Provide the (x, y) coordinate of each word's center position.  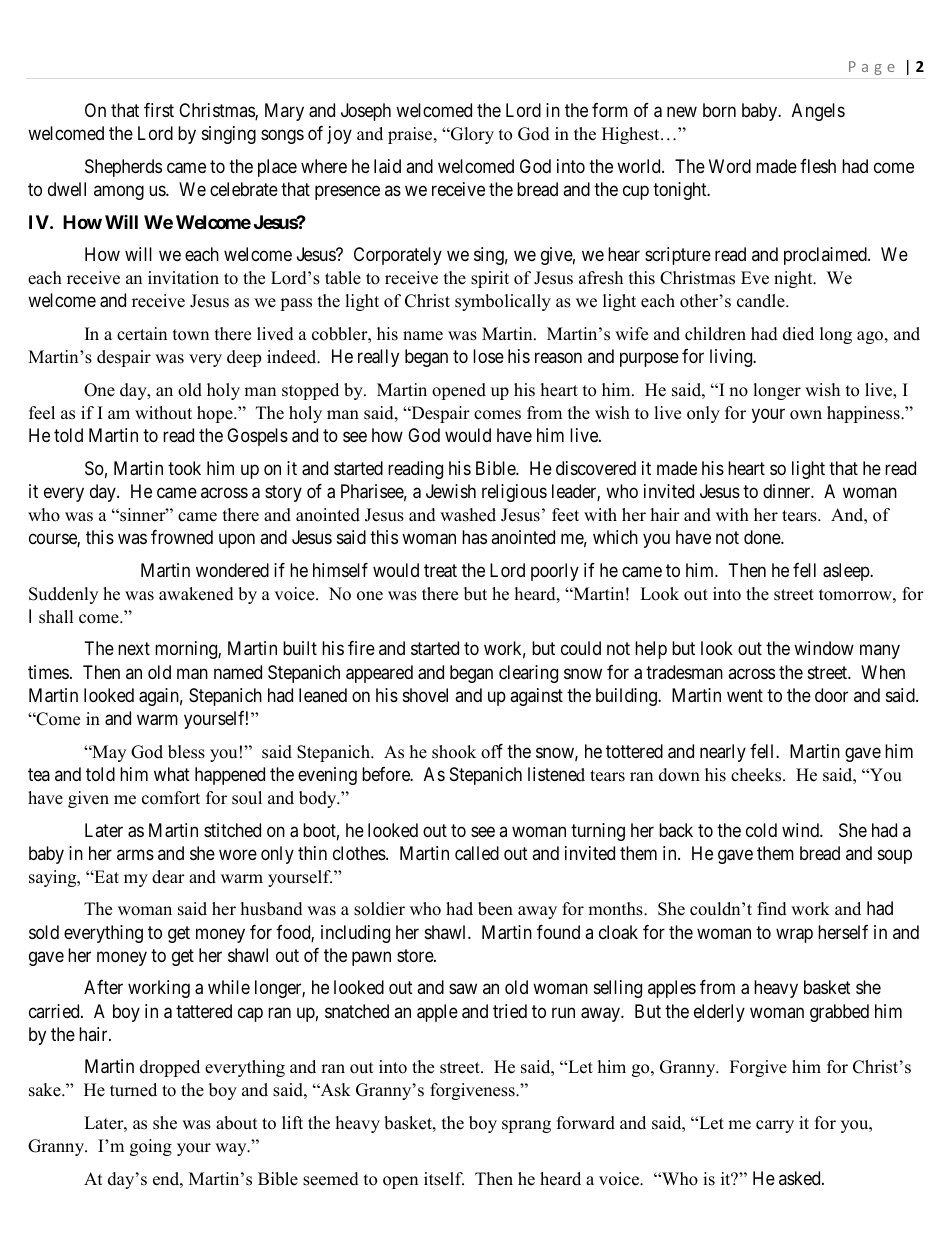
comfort (171, 798)
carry (775, 1126)
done (763, 537)
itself (444, 1179)
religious (514, 493)
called (477, 853)
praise (411, 135)
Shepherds (123, 168)
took (184, 468)
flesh (818, 166)
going (151, 1147)
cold (761, 830)
